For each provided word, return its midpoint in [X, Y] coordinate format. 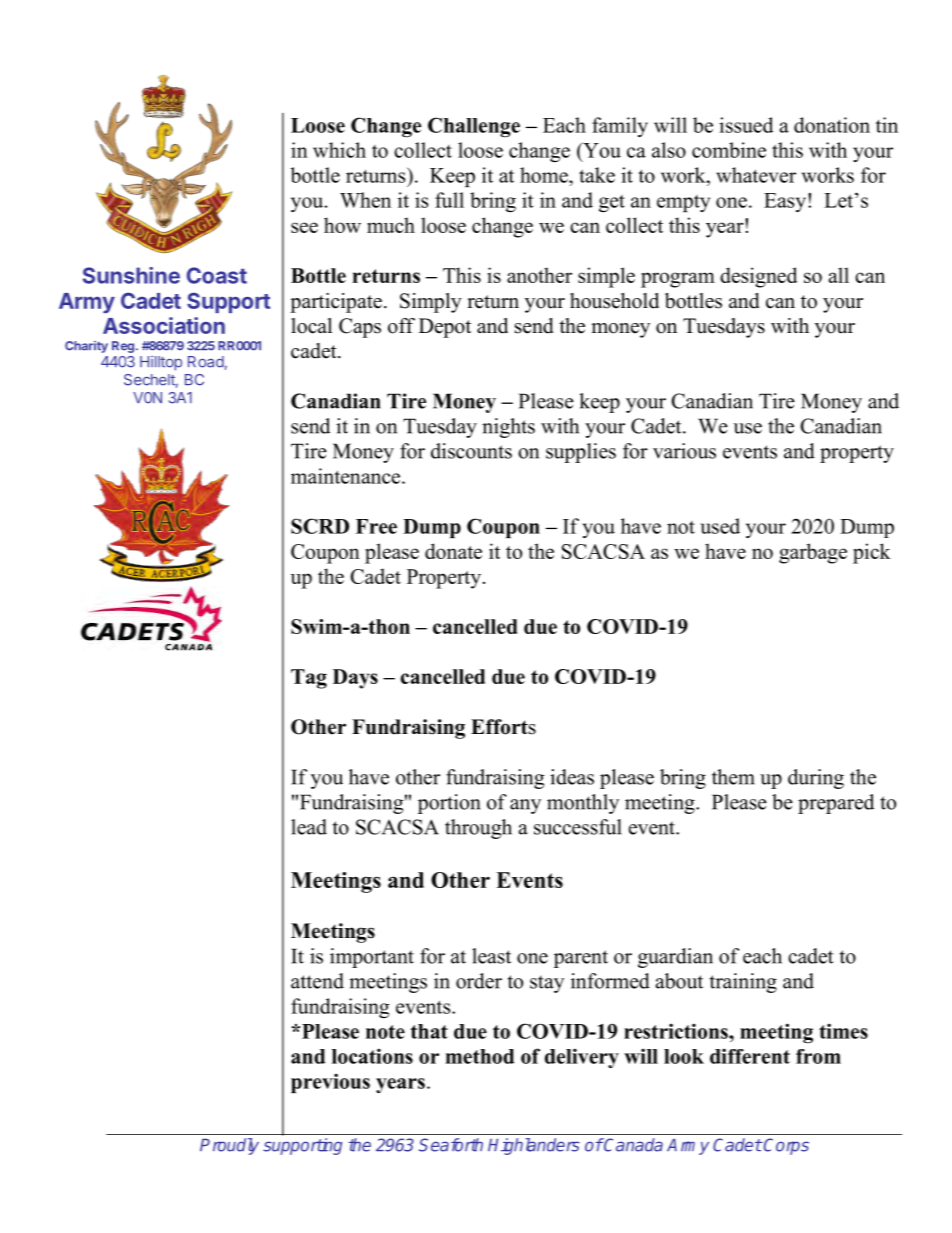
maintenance [347, 476]
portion [449, 804]
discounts [471, 451]
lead [309, 827]
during [816, 779]
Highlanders [534, 1146]
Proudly [229, 1146]
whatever [756, 175]
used [720, 526]
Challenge [474, 127]
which [339, 150]
